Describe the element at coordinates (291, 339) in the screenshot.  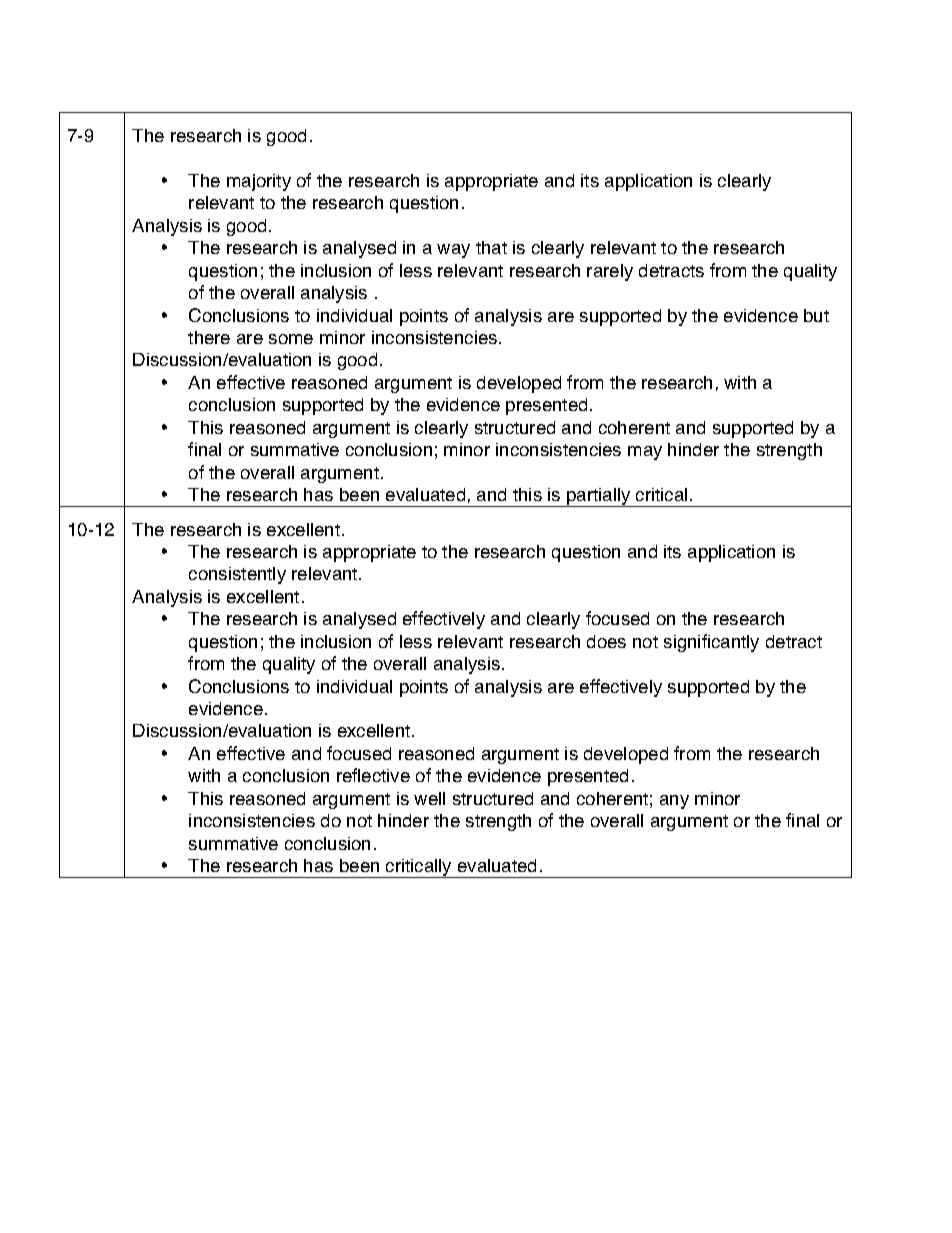
I see `some` at that location.
